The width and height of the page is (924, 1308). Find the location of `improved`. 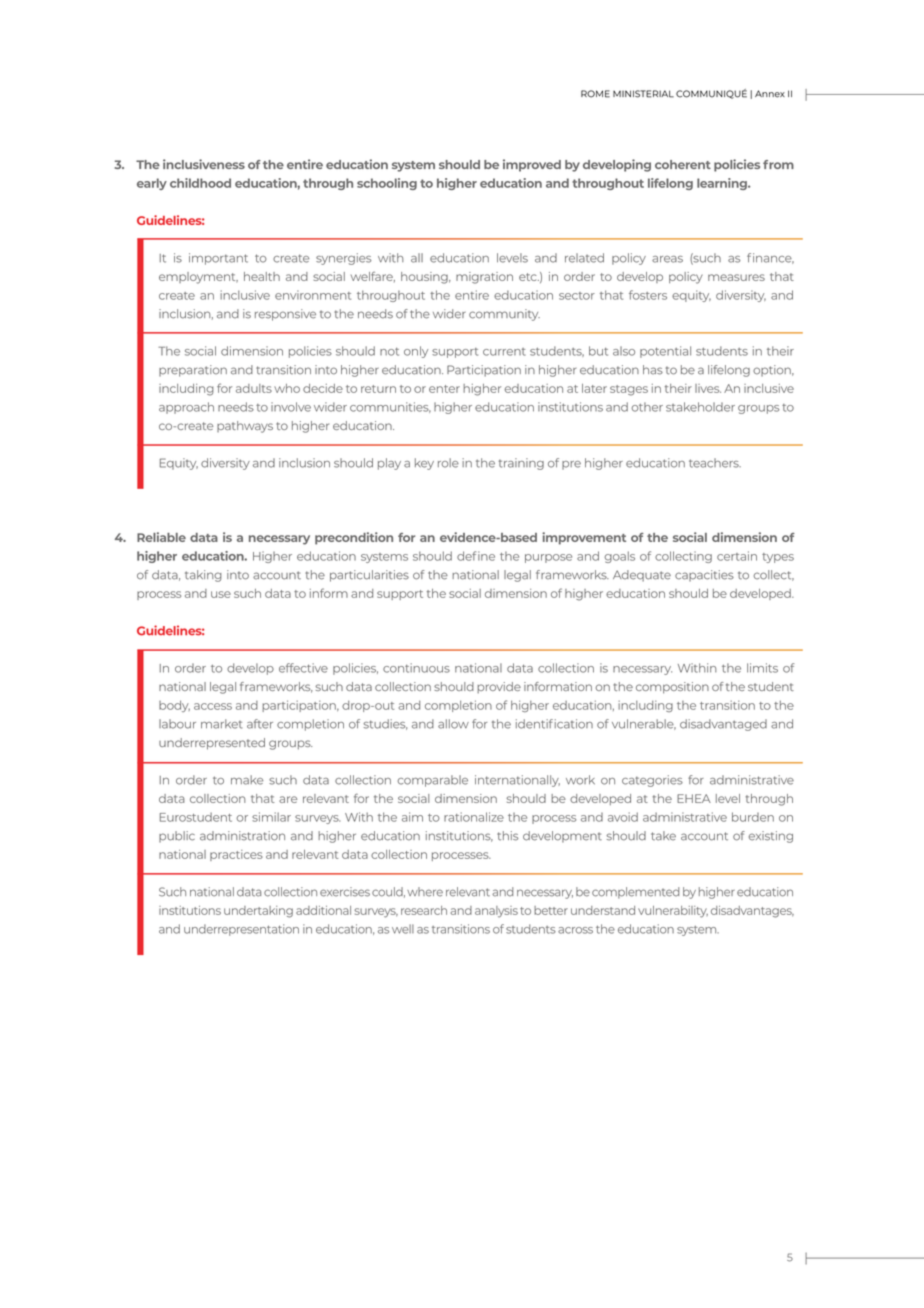

improved is located at coordinates (532, 165).
